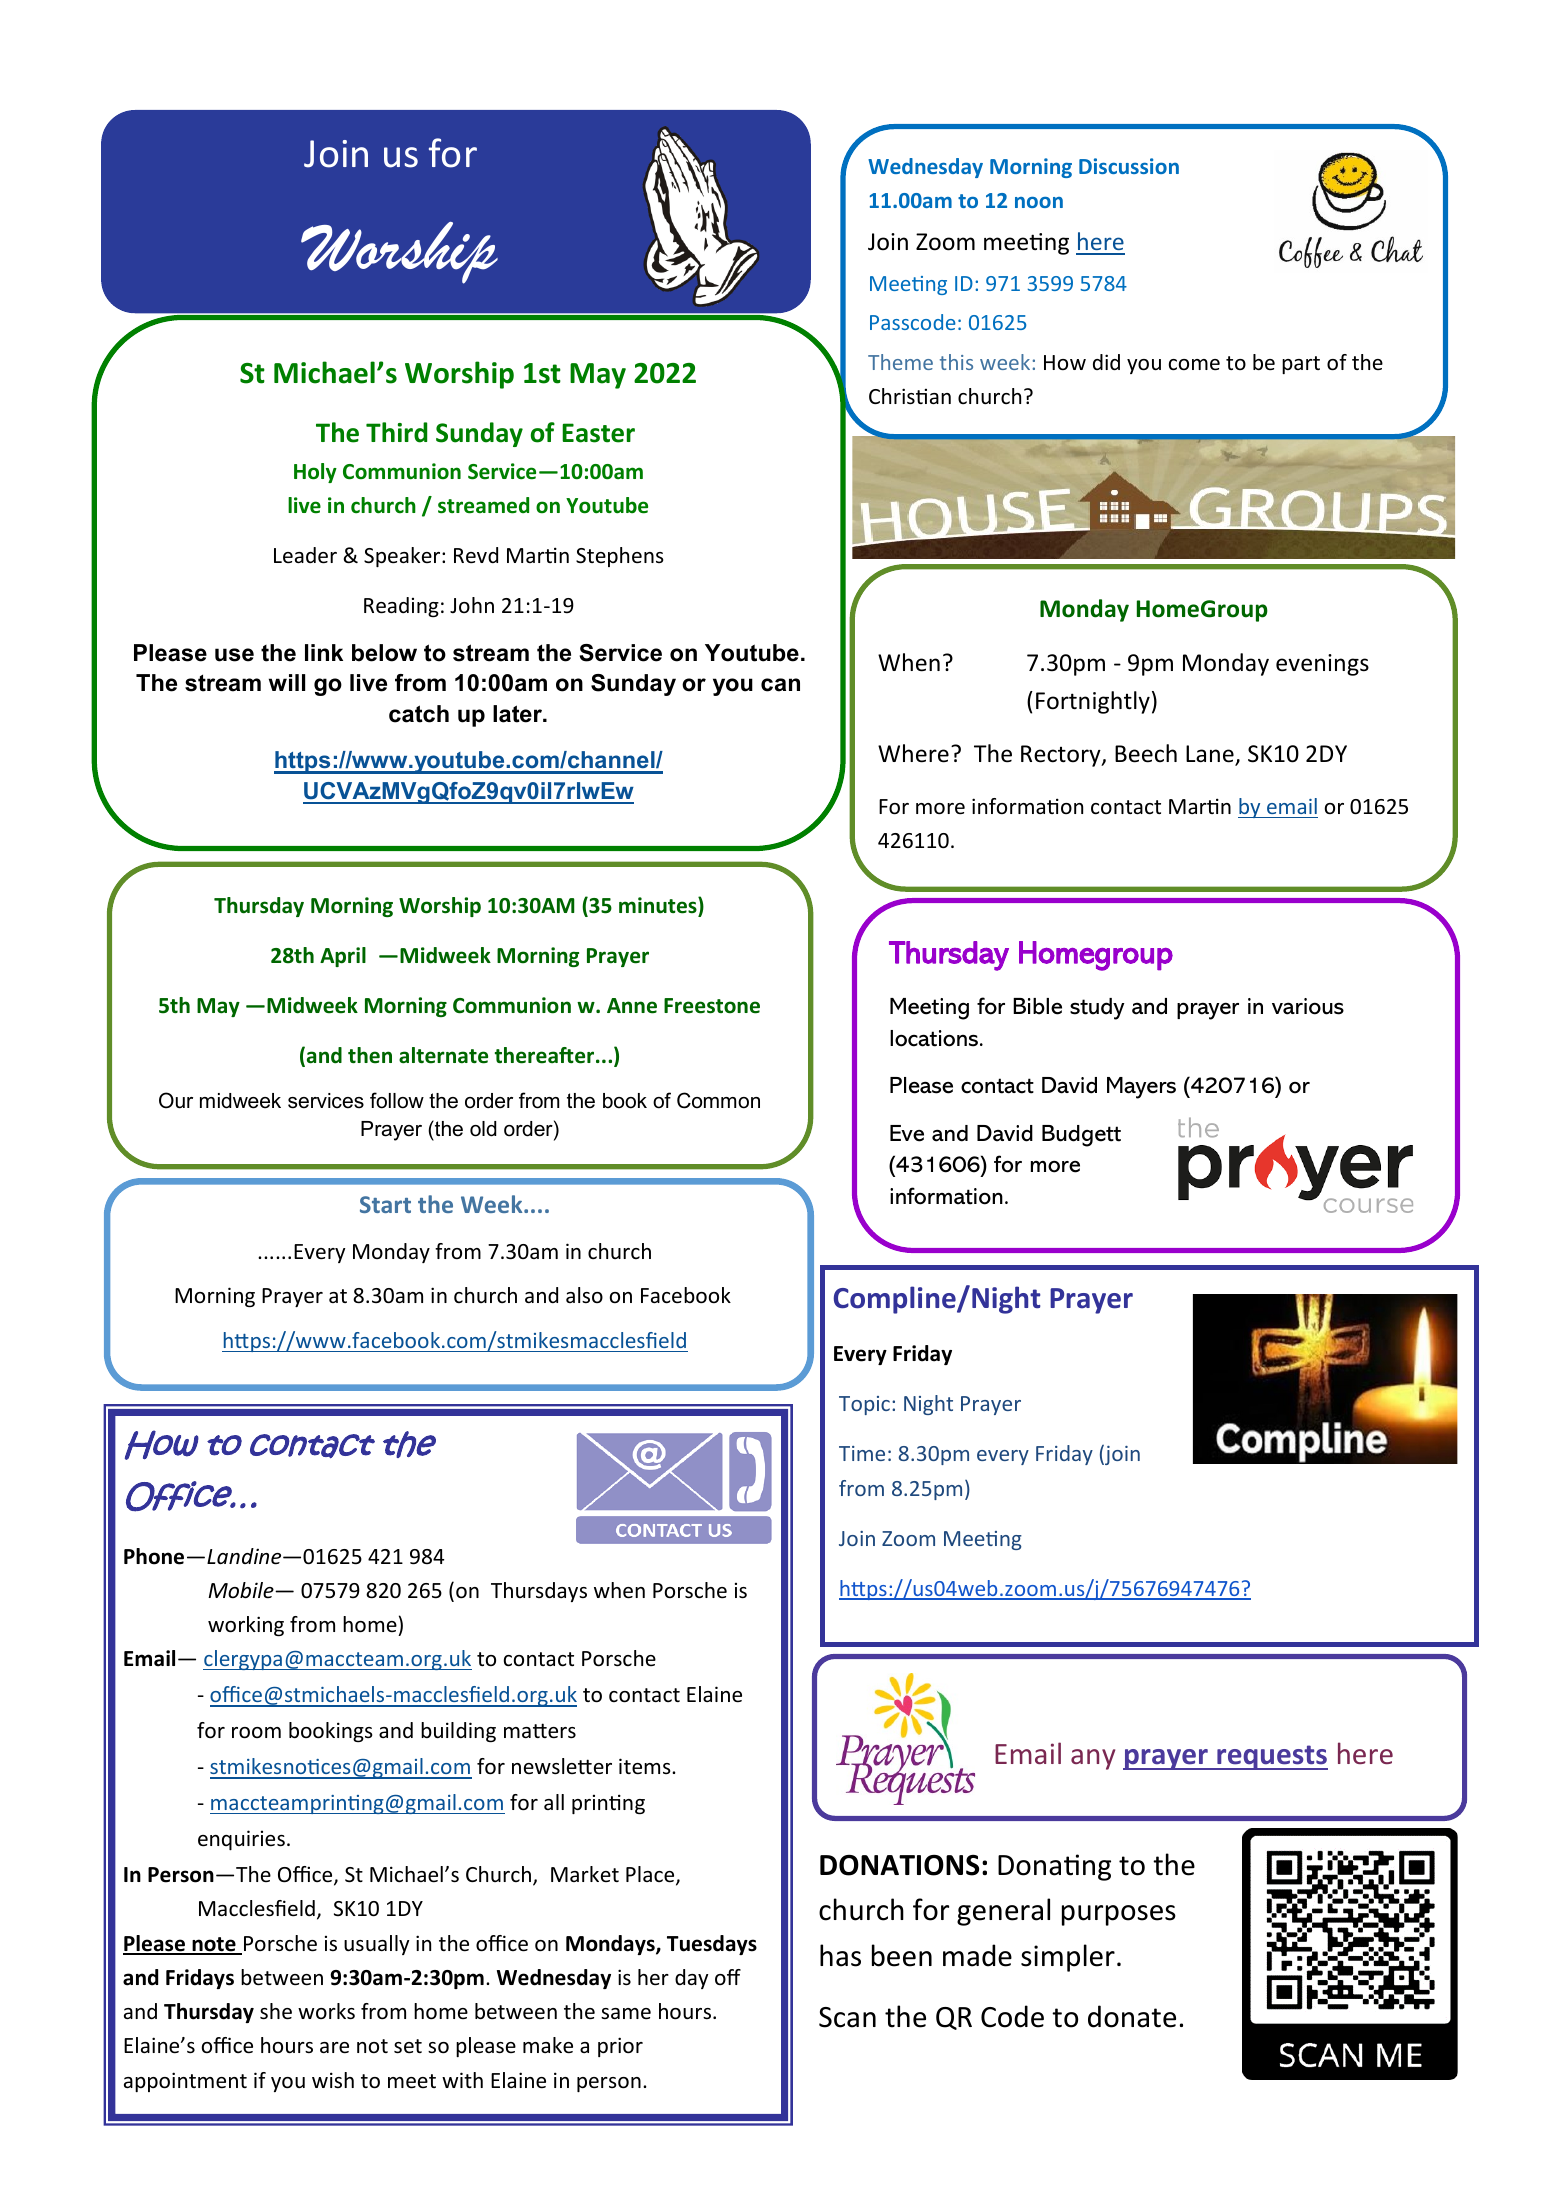  What do you see at coordinates (659, 906) in the screenshot?
I see `minutes` at bounding box center [659, 906].
